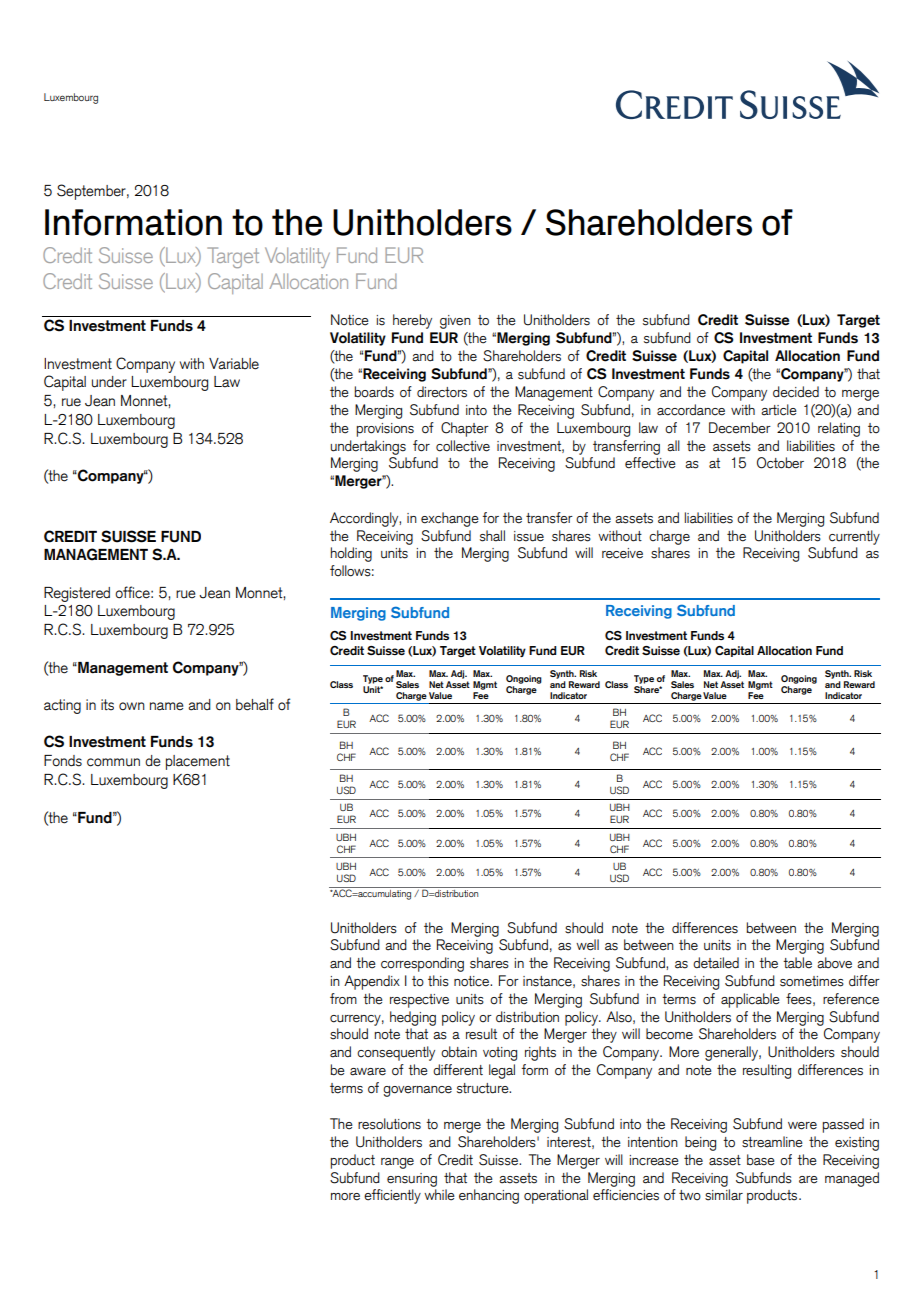 The image size is (924, 1308). I want to click on Registered, so click(77, 594).
